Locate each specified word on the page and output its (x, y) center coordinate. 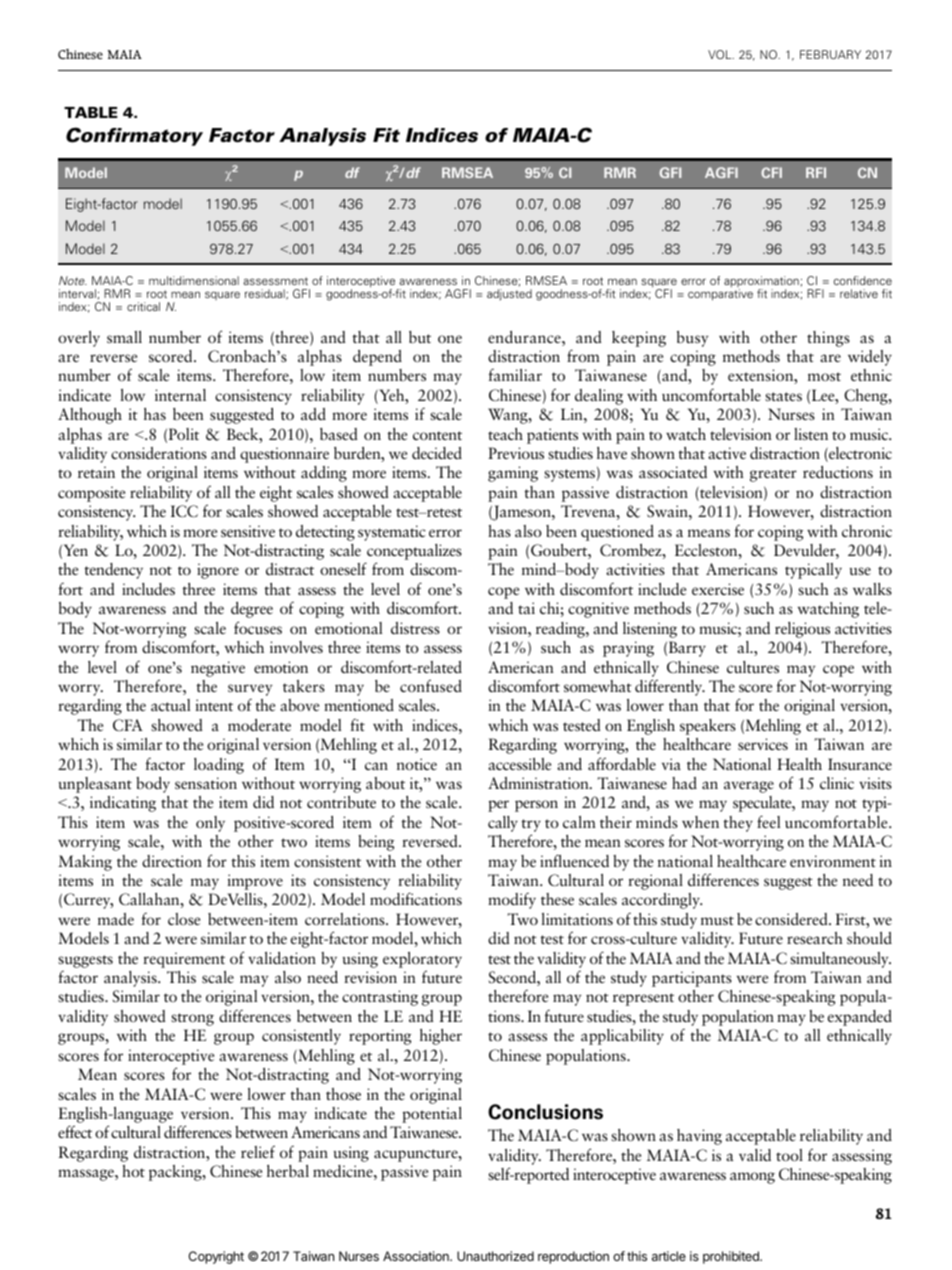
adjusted (509, 294)
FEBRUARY (830, 54)
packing (176, 1173)
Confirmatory (134, 136)
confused (431, 685)
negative (218, 669)
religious (802, 630)
